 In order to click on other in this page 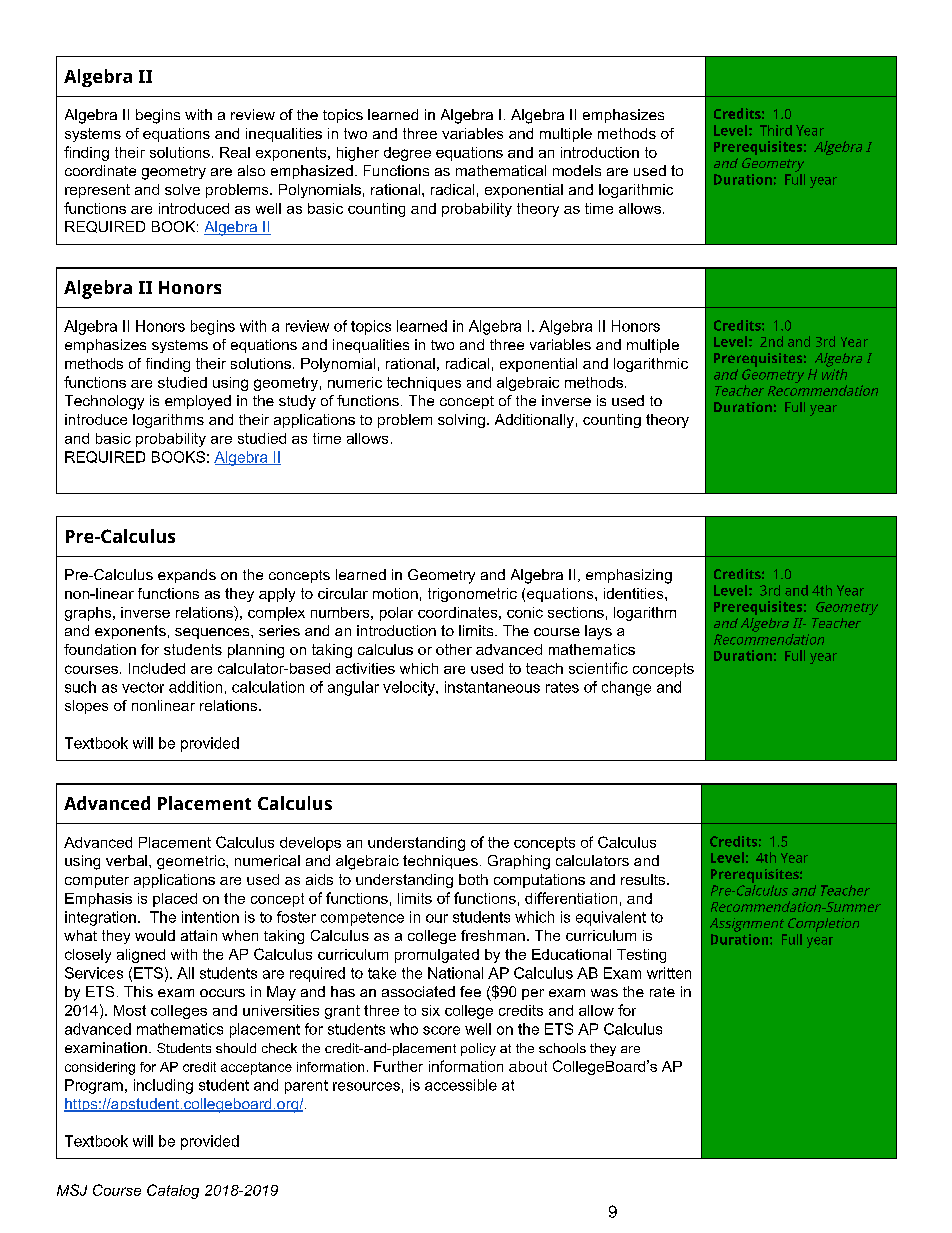, I will do `click(454, 649)`.
